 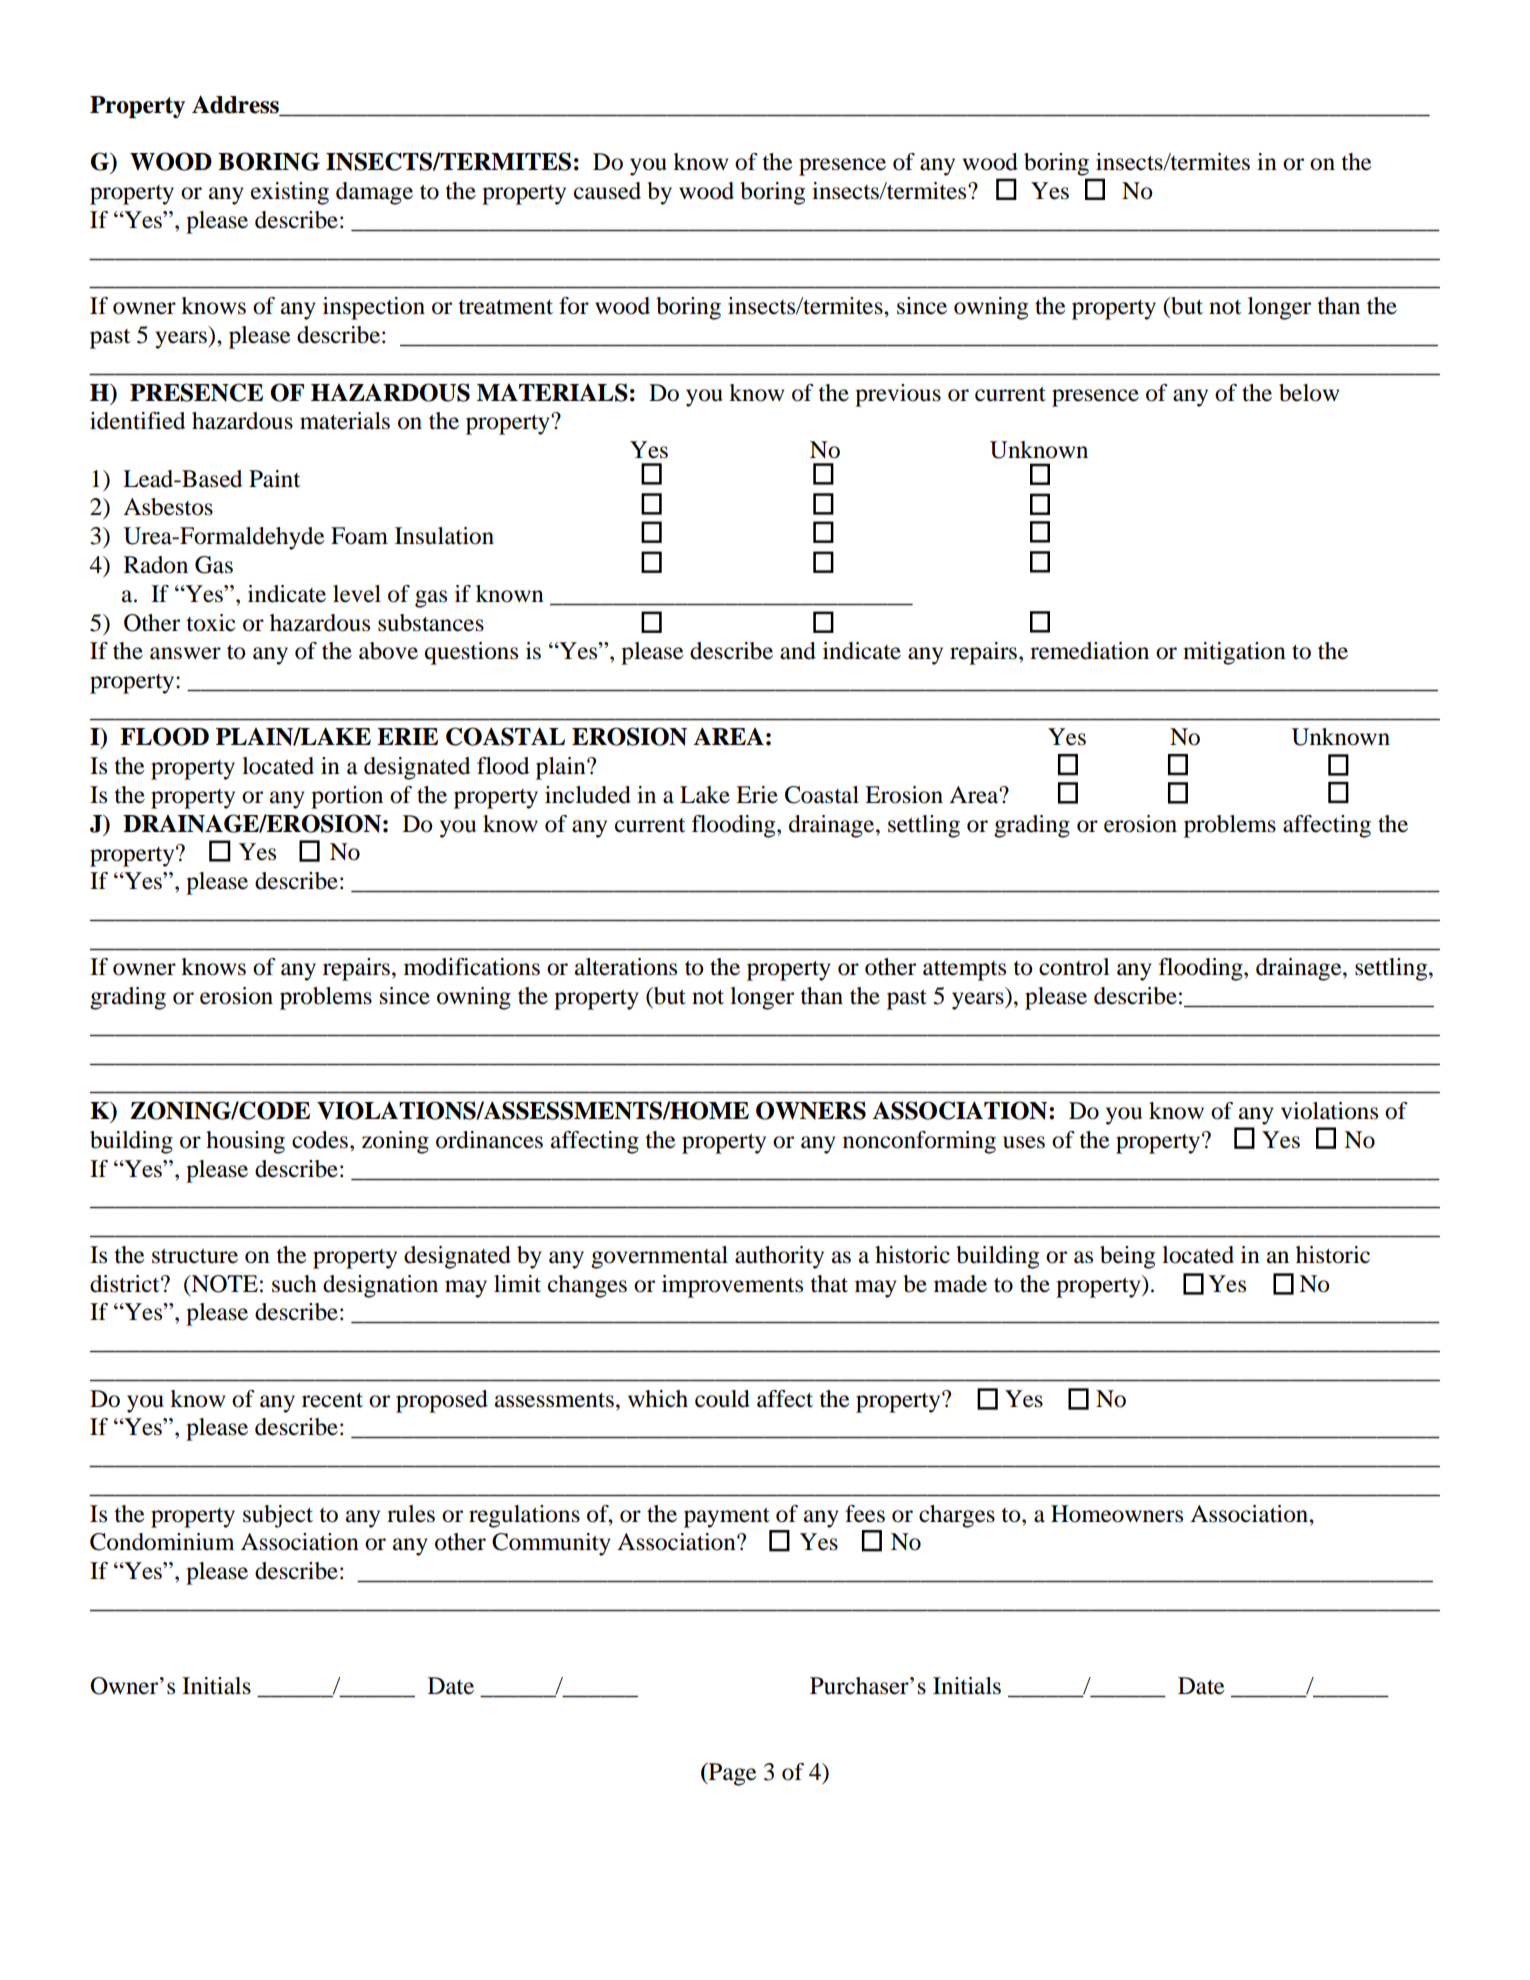 What do you see at coordinates (607, 191) in the document?
I see `caused` at bounding box center [607, 191].
